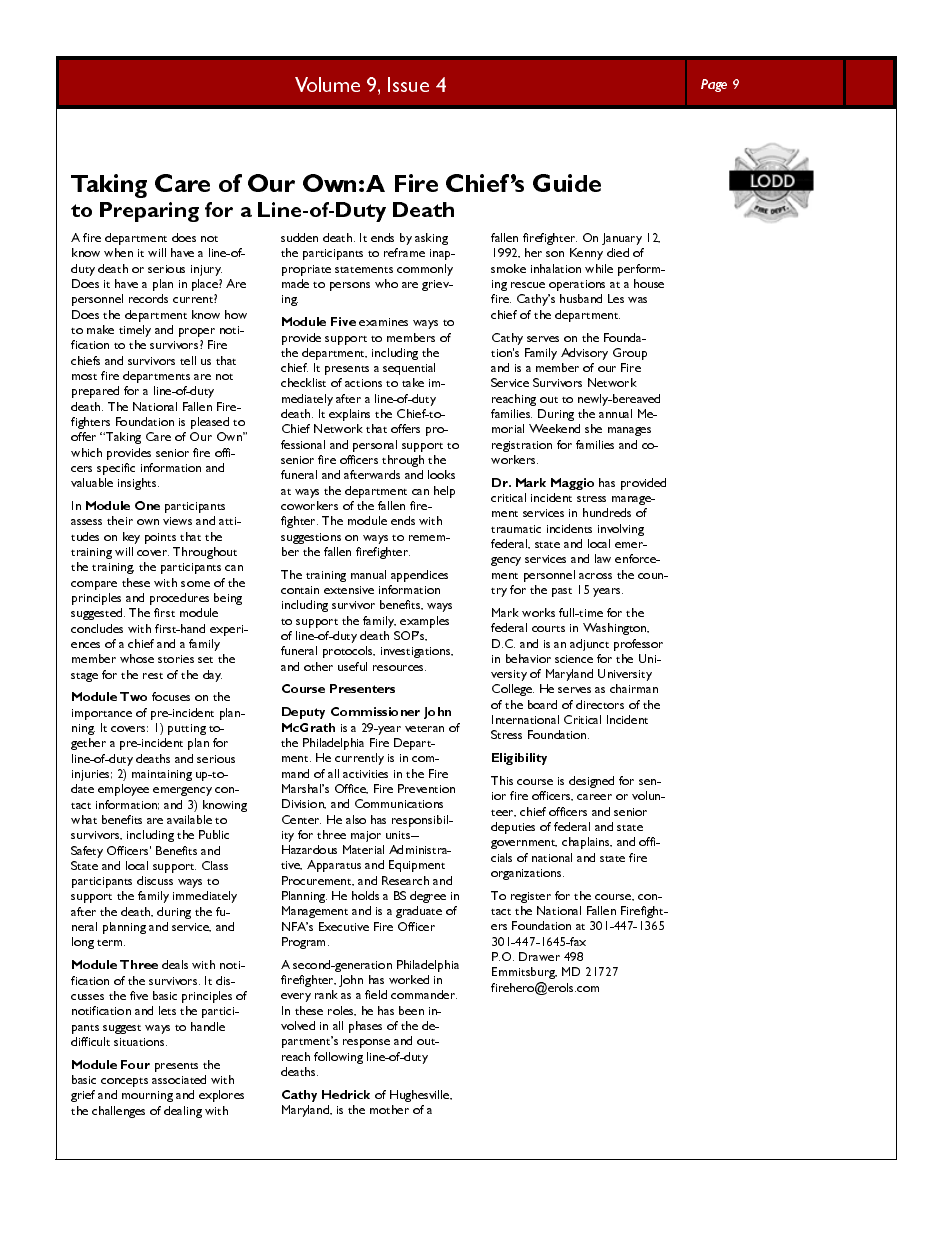 The width and height of the screenshot is (952, 1233). What do you see at coordinates (365, 1027) in the screenshot?
I see `phases` at bounding box center [365, 1027].
